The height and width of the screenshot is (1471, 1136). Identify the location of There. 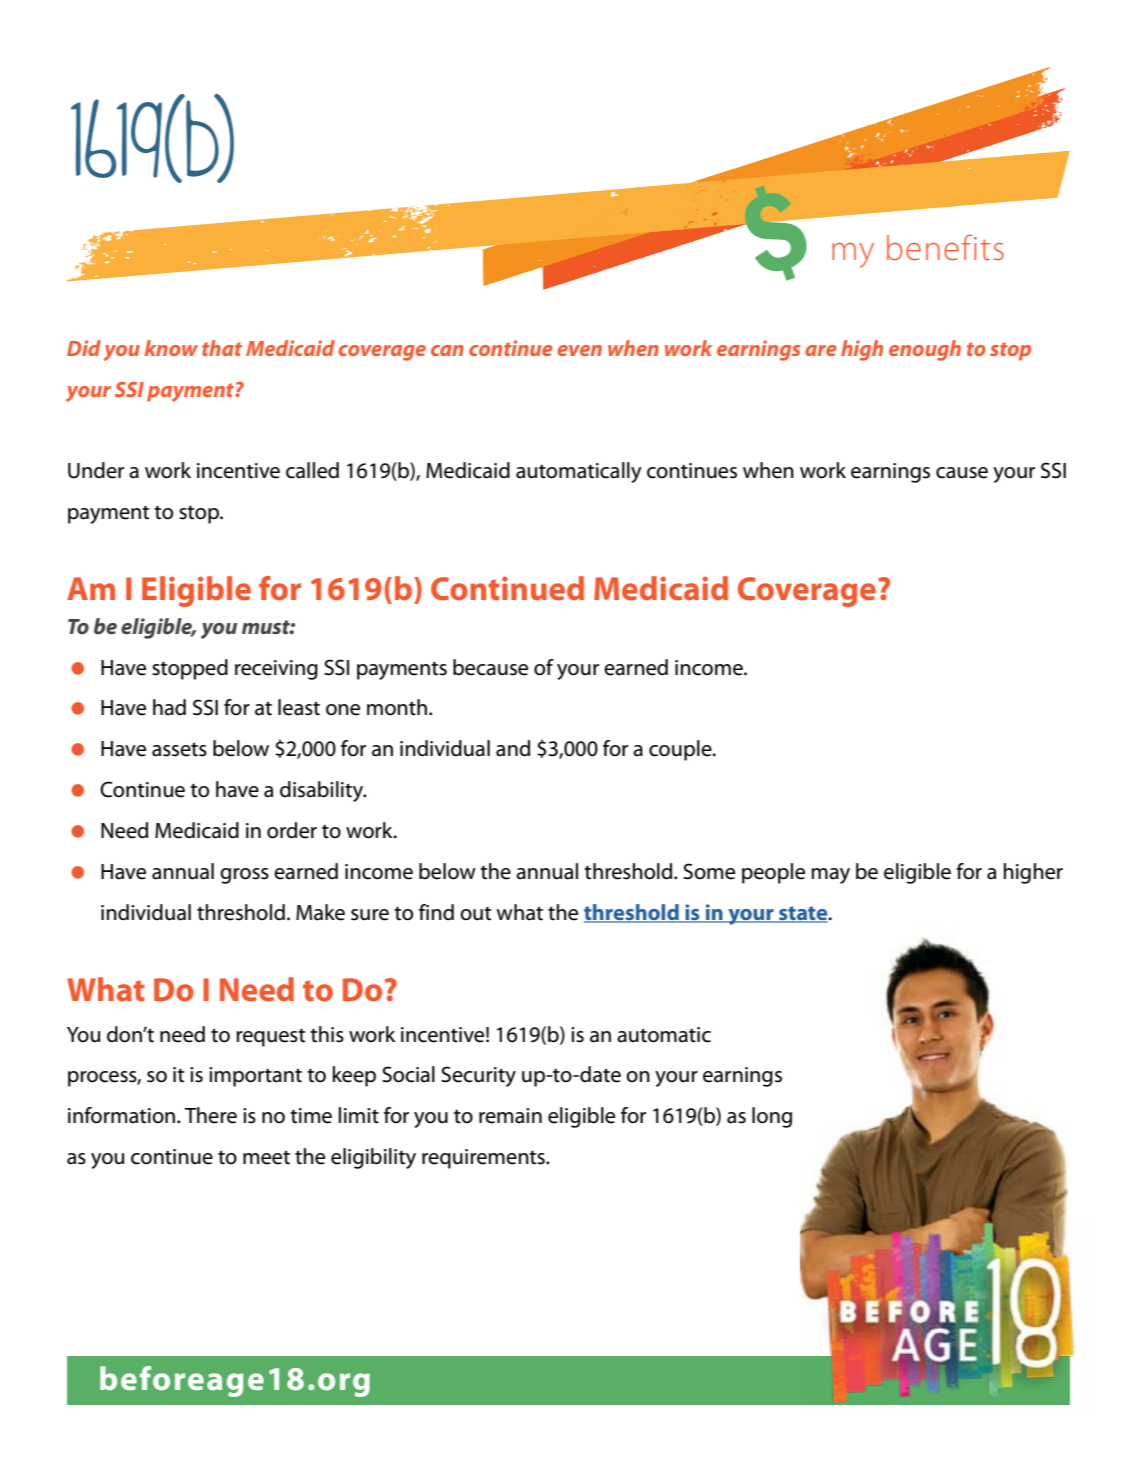
(211, 1115).
